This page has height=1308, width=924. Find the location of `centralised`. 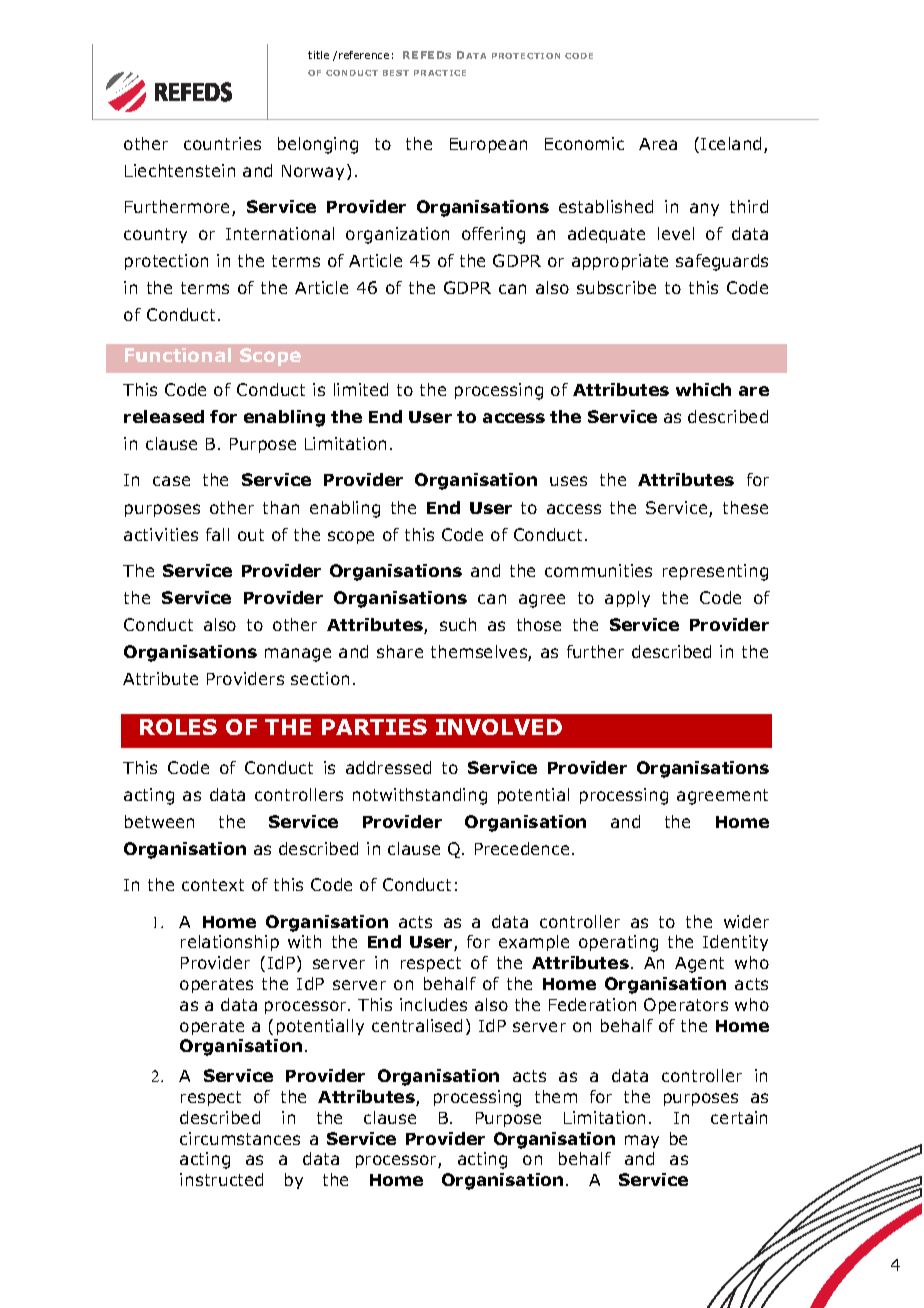

centralised is located at coordinates (417, 1025).
